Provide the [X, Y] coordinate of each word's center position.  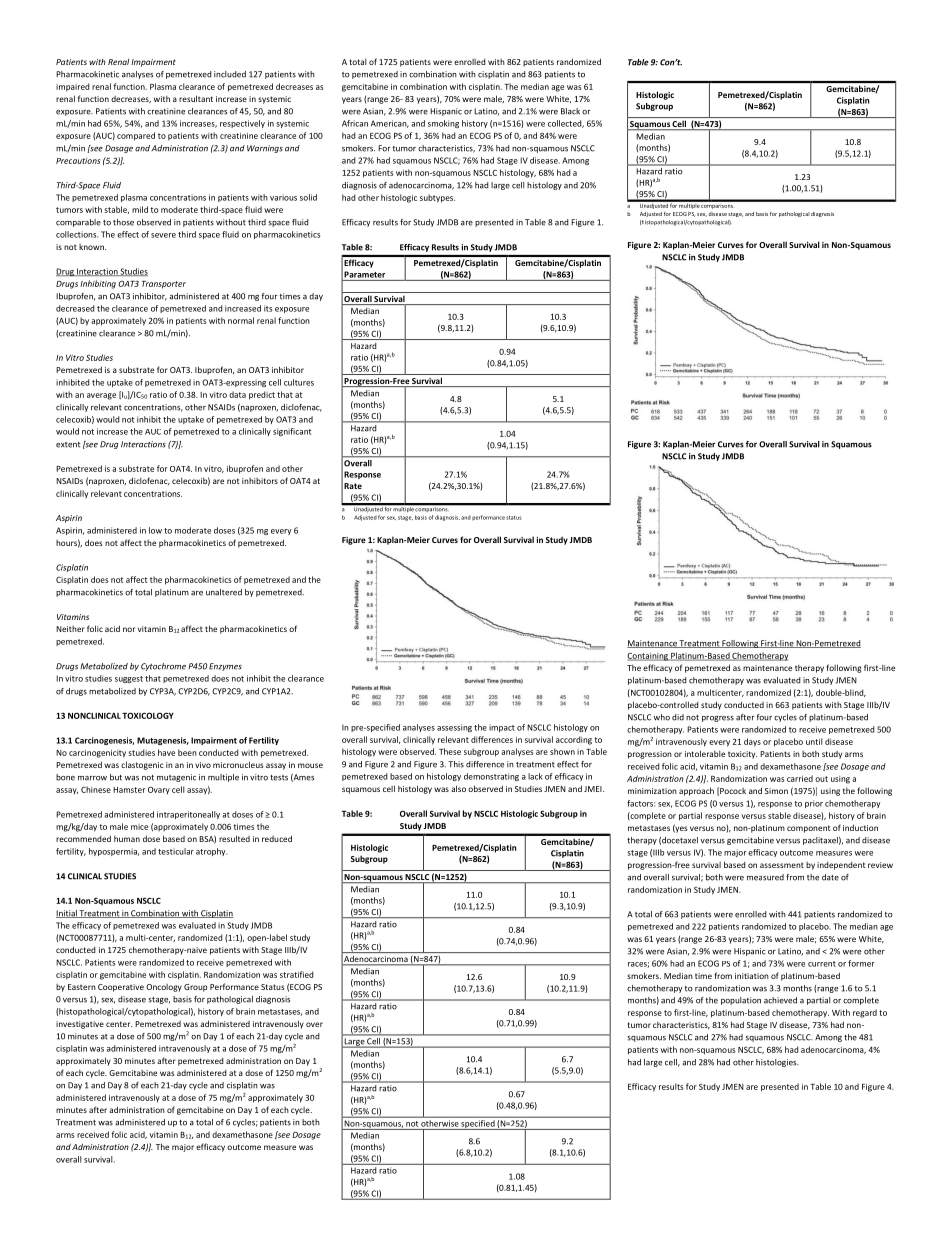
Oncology [164, 988]
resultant [196, 98]
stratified [297, 974]
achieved [780, 1000]
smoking [443, 124]
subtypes [437, 198]
